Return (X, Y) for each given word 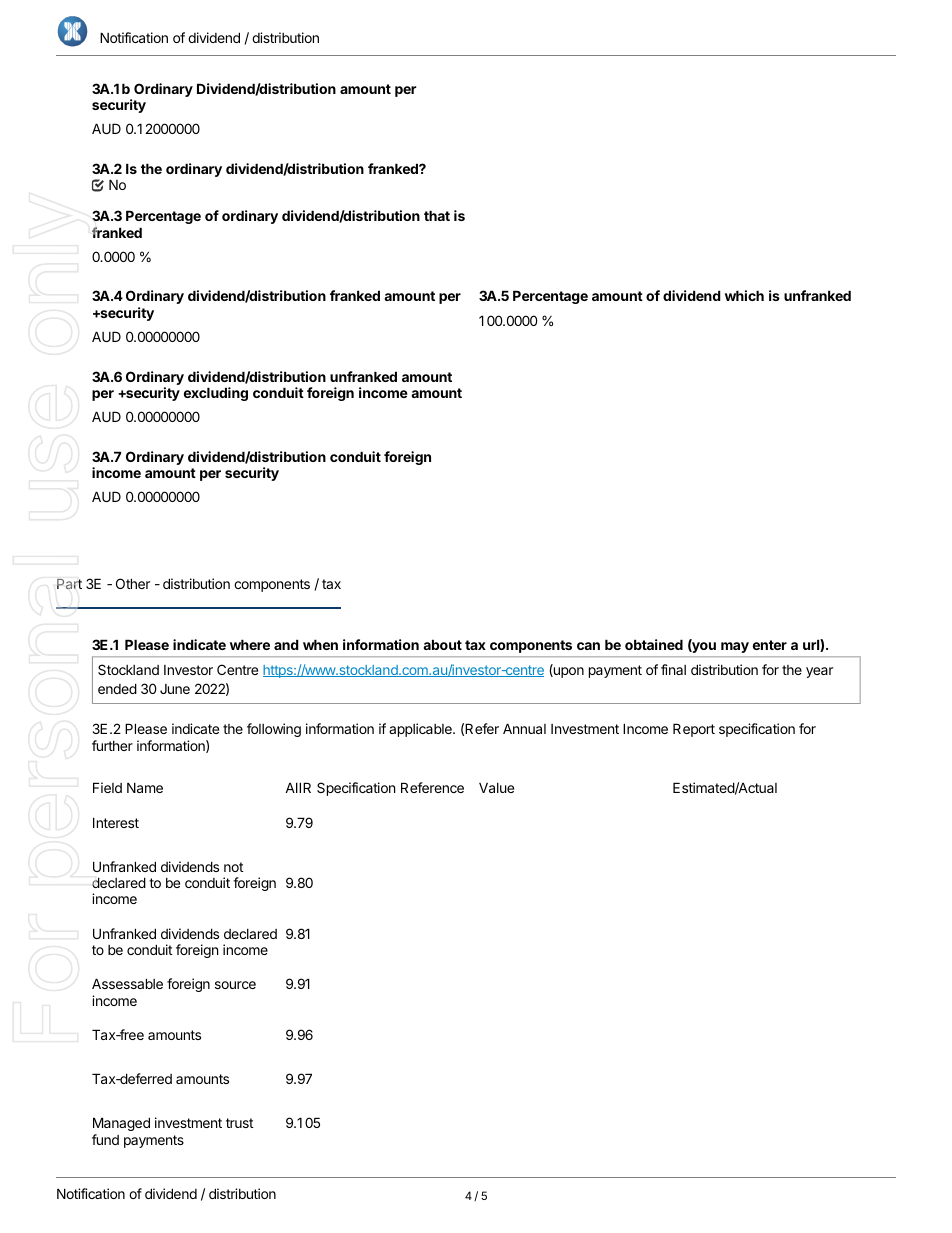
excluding (216, 394)
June (175, 689)
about (442, 644)
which (744, 295)
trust (239, 1123)
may (735, 647)
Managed (121, 1124)
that (437, 215)
